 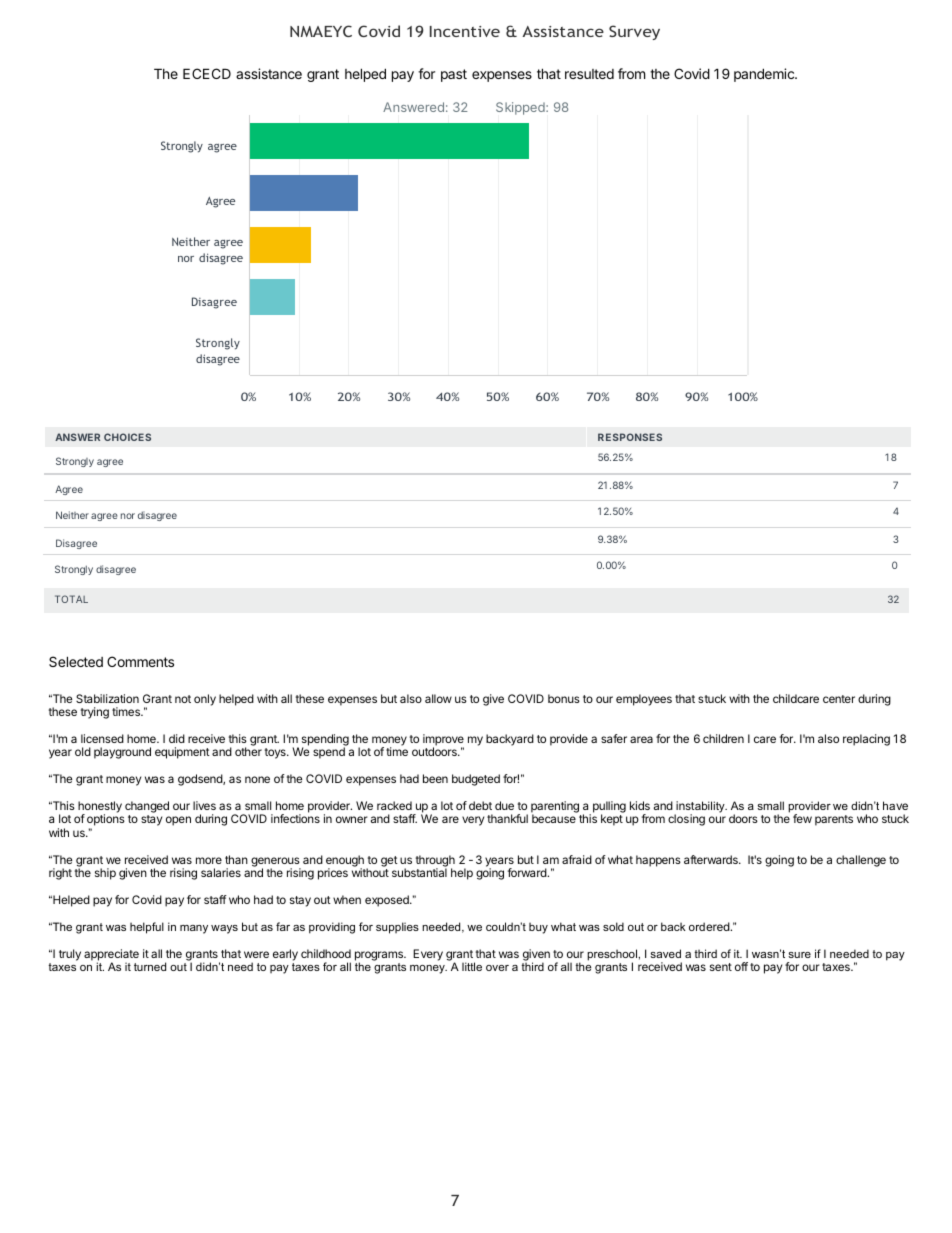 I want to click on CHOICES, so click(x=127, y=437).
